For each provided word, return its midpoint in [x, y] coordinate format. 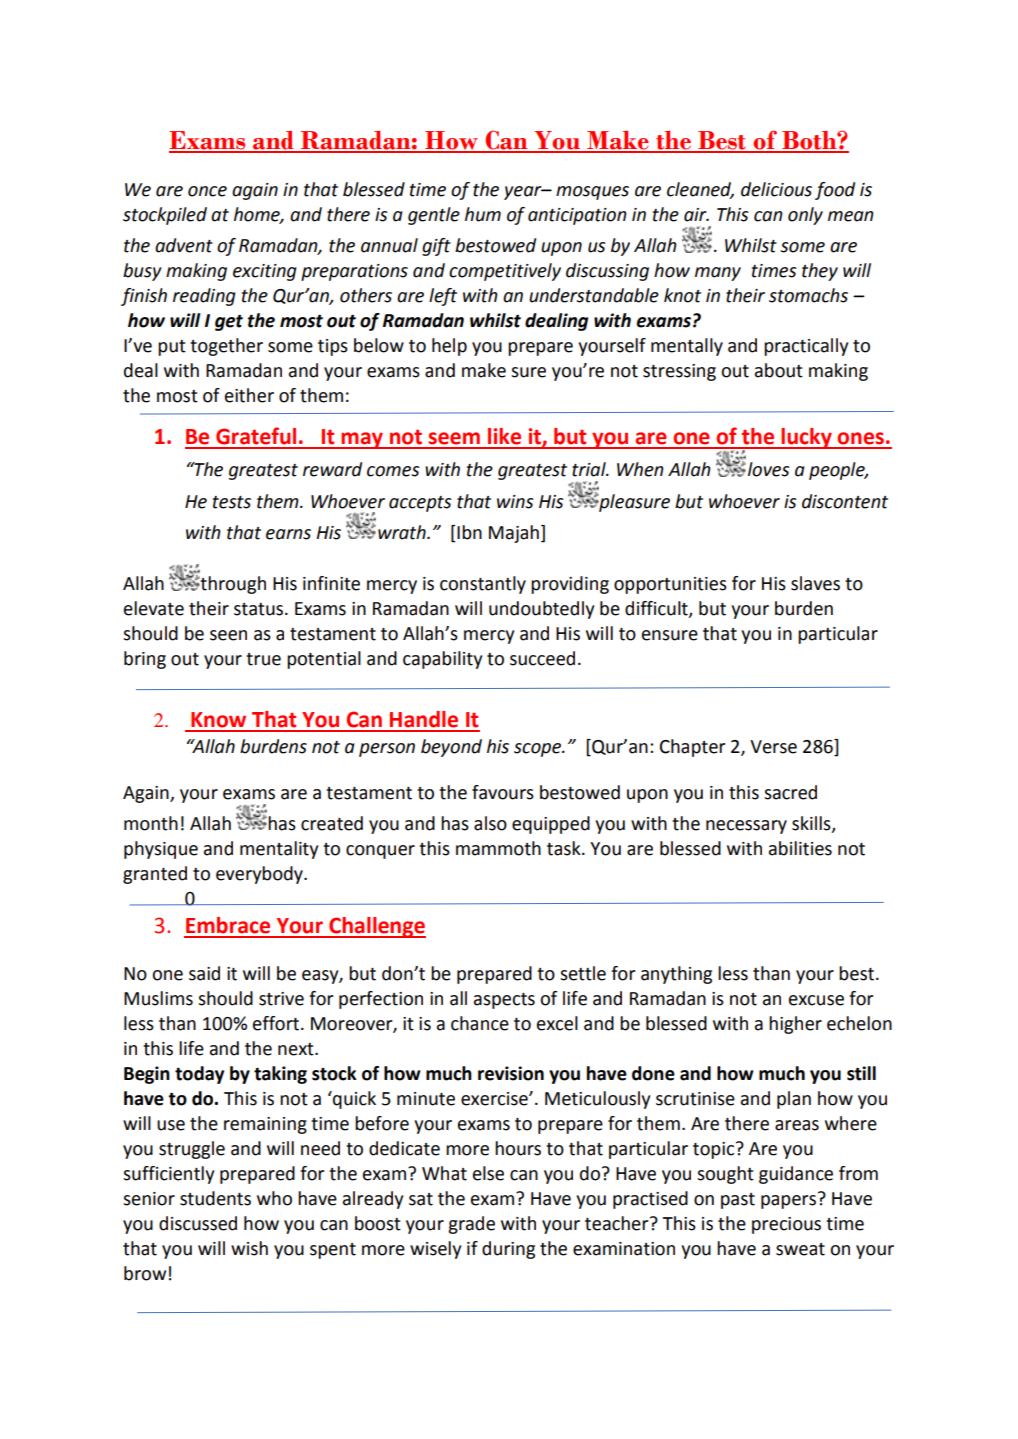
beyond [451, 748]
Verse [773, 747]
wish [249, 1248]
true [263, 659]
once [207, 191]
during [508, 1250]
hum [483, 214]
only [805, 216]
